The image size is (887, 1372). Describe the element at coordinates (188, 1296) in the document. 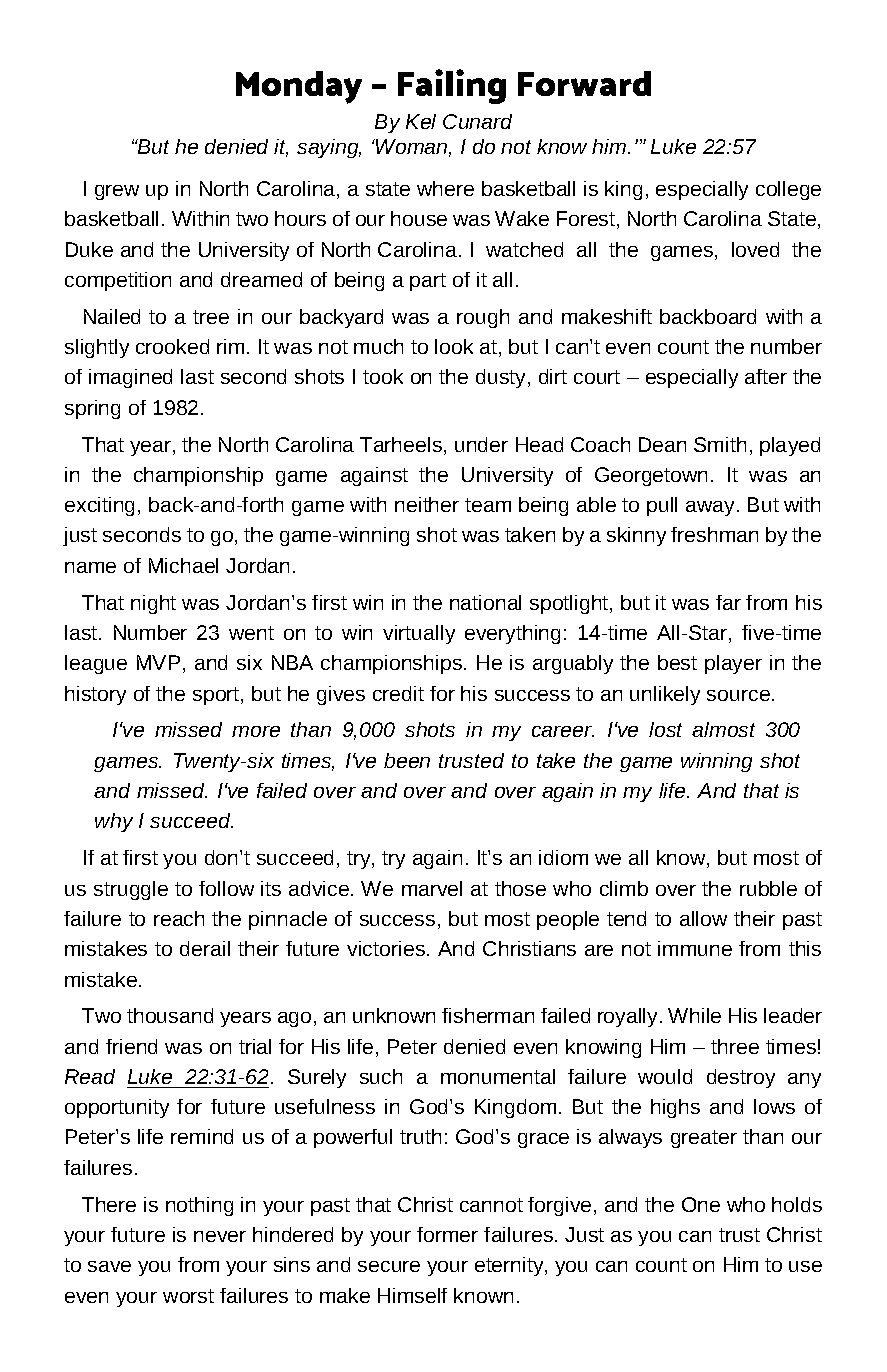

I see `worst` at that location.
